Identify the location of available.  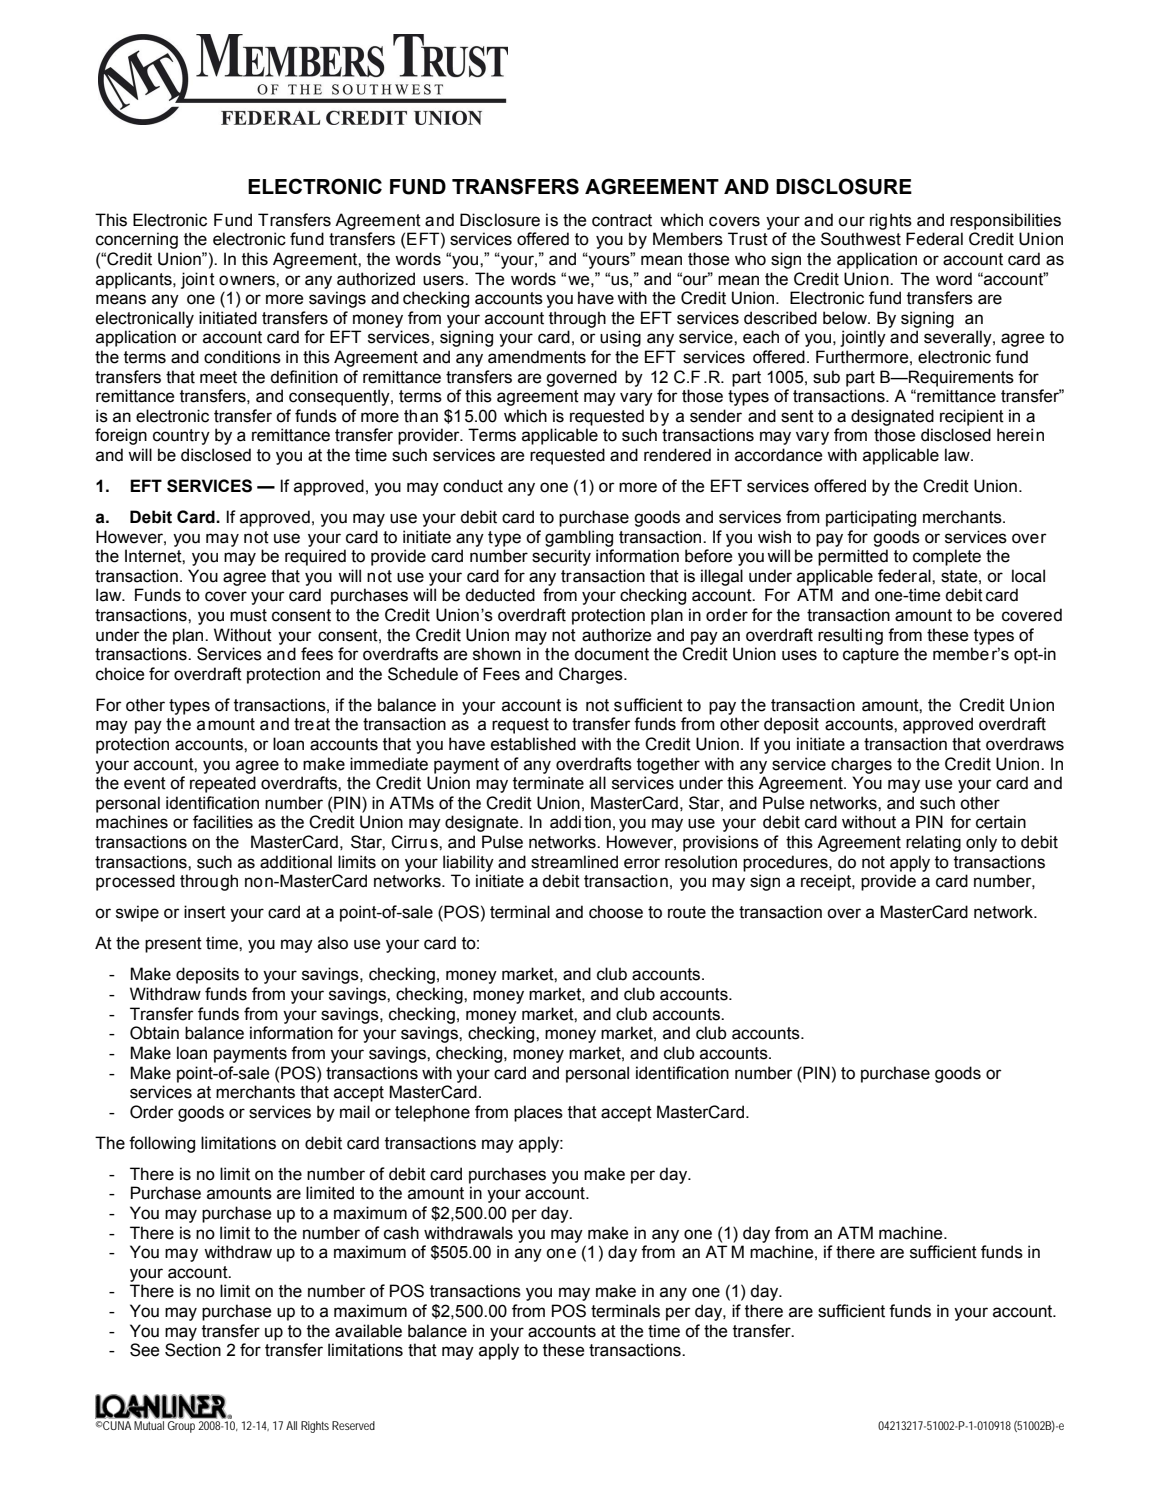
(368, 1331).
